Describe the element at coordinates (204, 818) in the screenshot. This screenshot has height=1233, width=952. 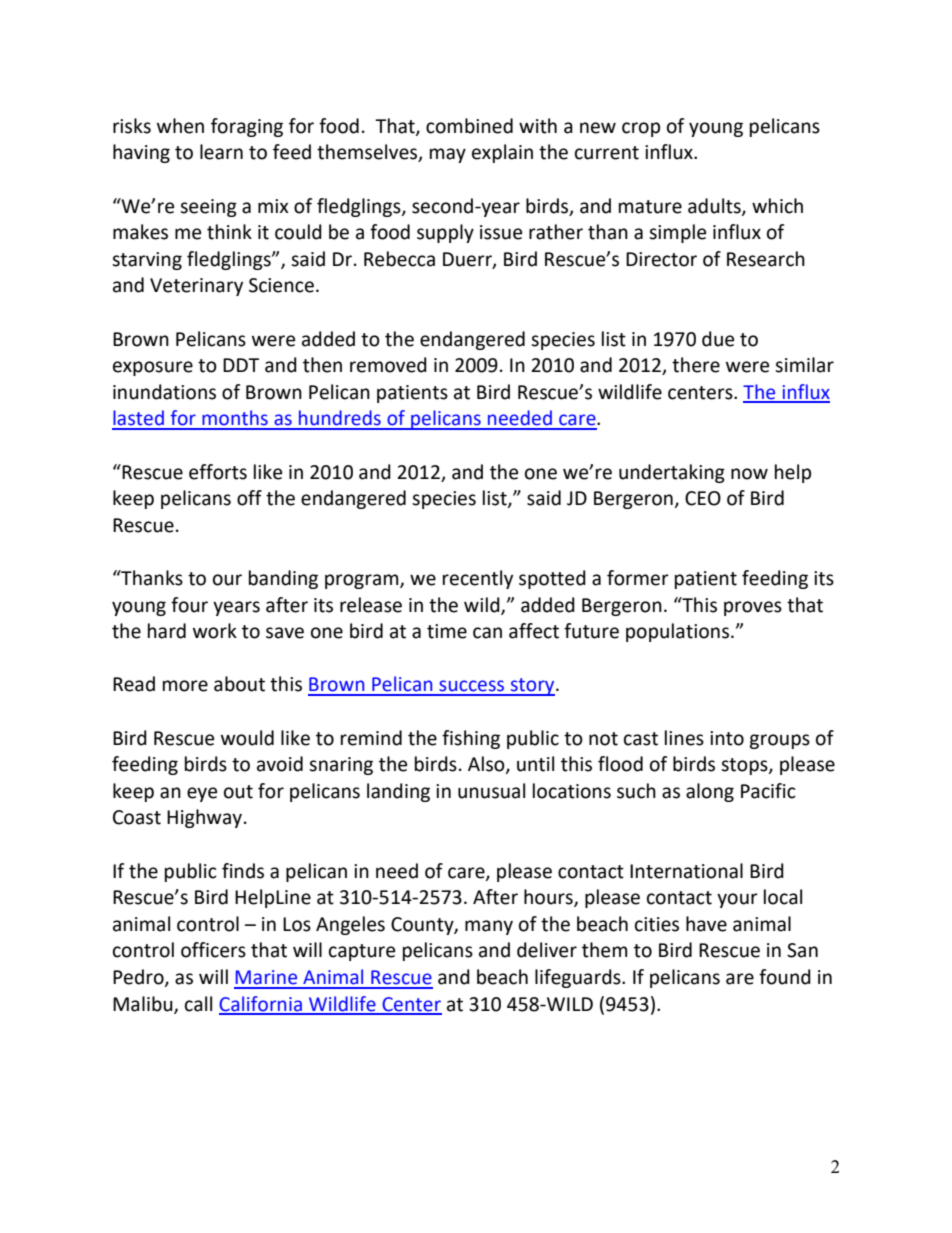
I see `Highway` at that location.
